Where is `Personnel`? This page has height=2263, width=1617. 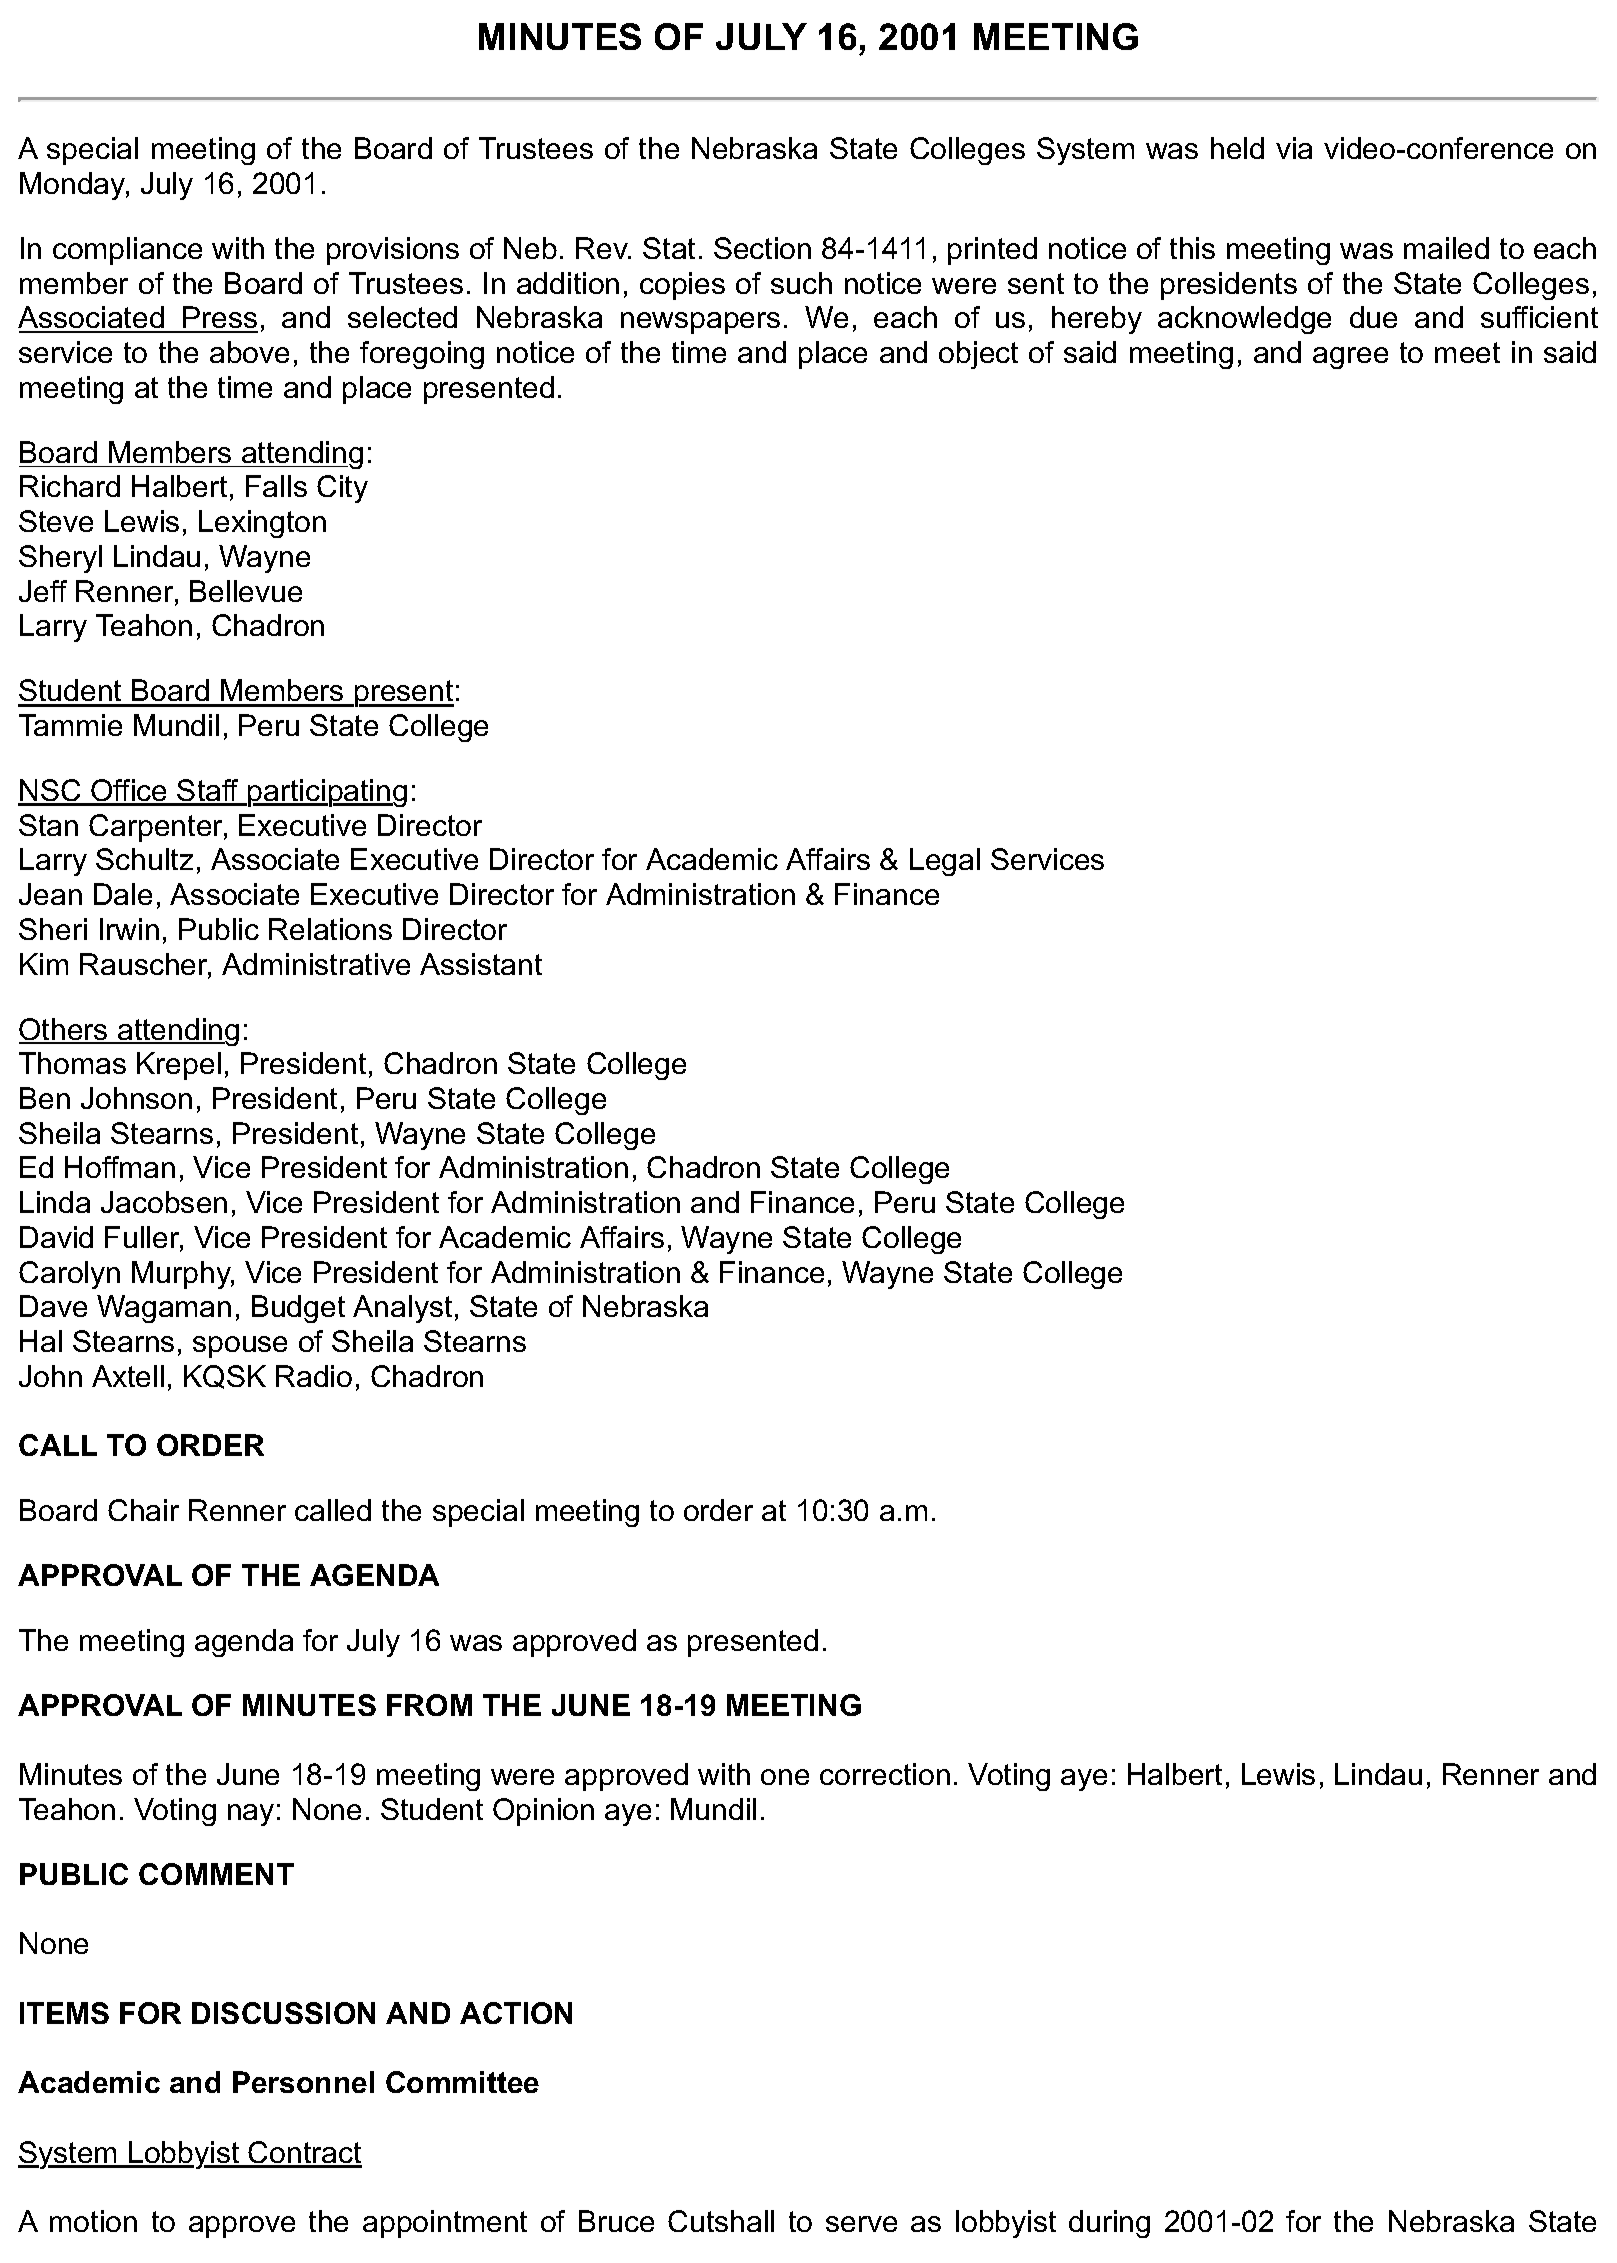
Personnel is located at coordinates (303, 2082).
